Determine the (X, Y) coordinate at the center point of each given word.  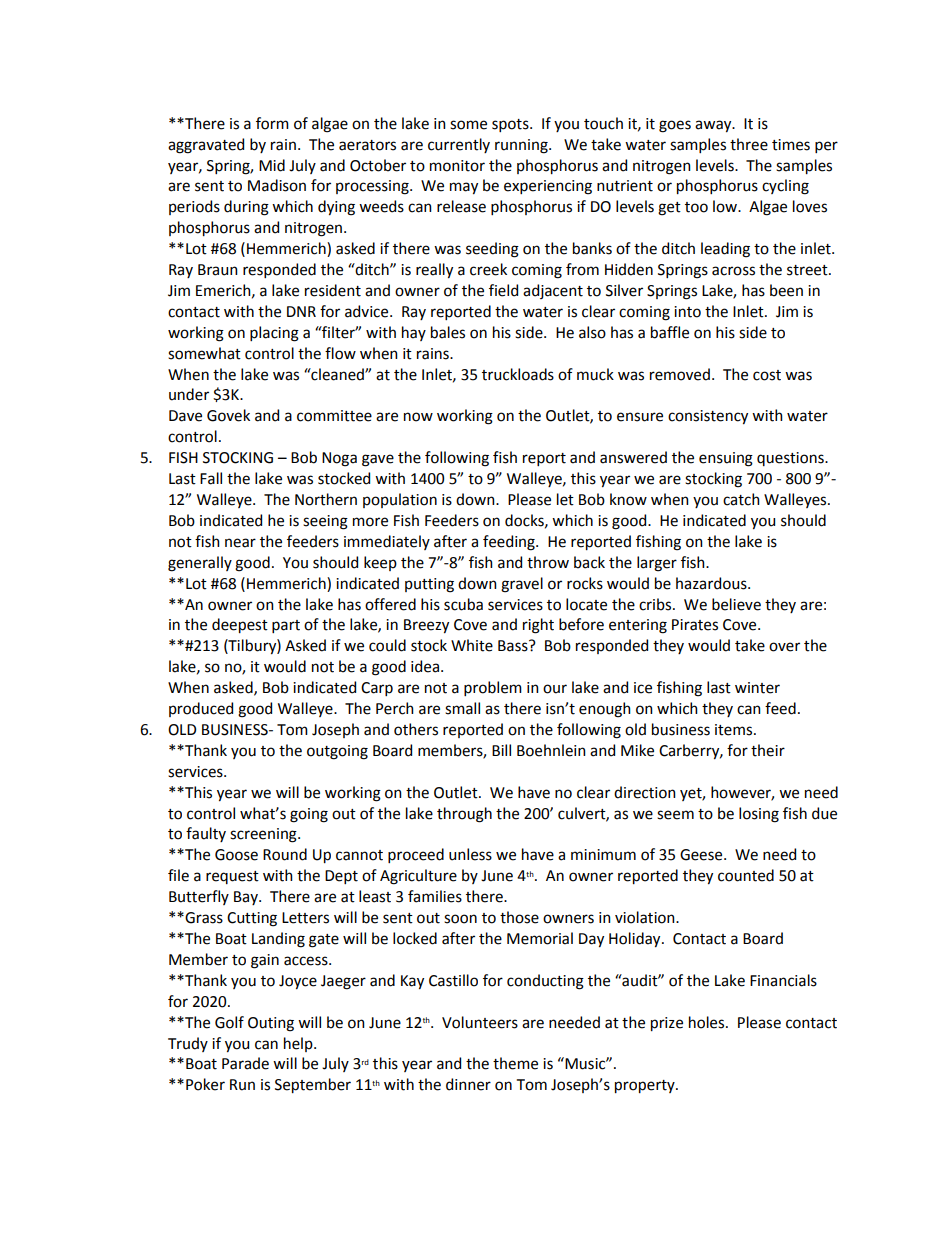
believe (736, 604)
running (522, 146)
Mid (272, 165)
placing (274, 334)
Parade (245, 1063)
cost (767, 375)
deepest (240, 625)
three (749, 144)
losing (759, 815)
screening (264, 835)
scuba (463, 604)
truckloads (518, 374)
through (464, 815)
